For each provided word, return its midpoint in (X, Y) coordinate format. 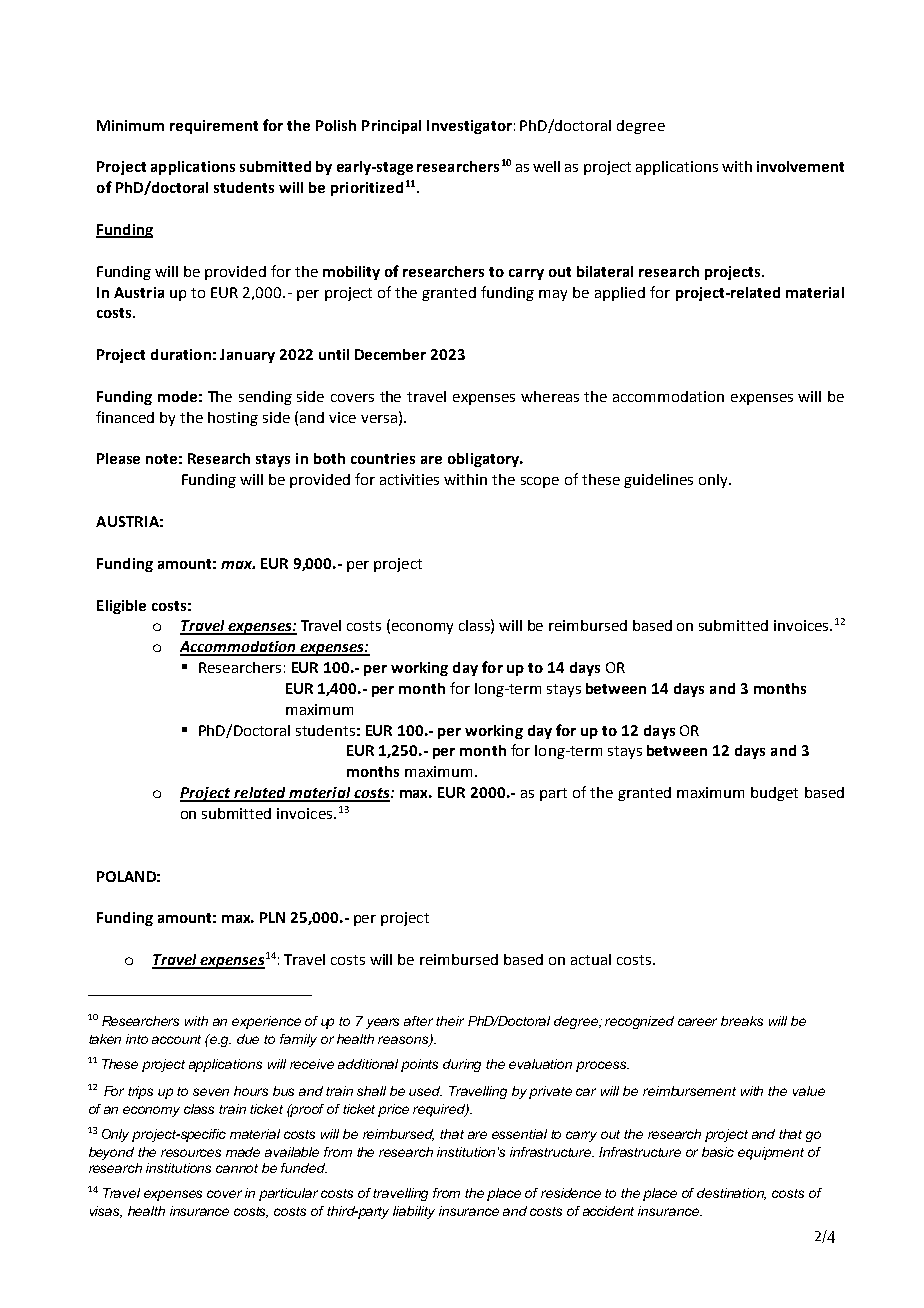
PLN (272, 917)
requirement (214, 127)
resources (191, 1153)
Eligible (121, 607)
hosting (233, 419)
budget (774, 794)
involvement (800, 166)
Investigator (469, 127)
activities (409, 479)
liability (414, 1212)
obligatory (485, 460)
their (450, 1021)
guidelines (658, 481)
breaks (742, 1021)
